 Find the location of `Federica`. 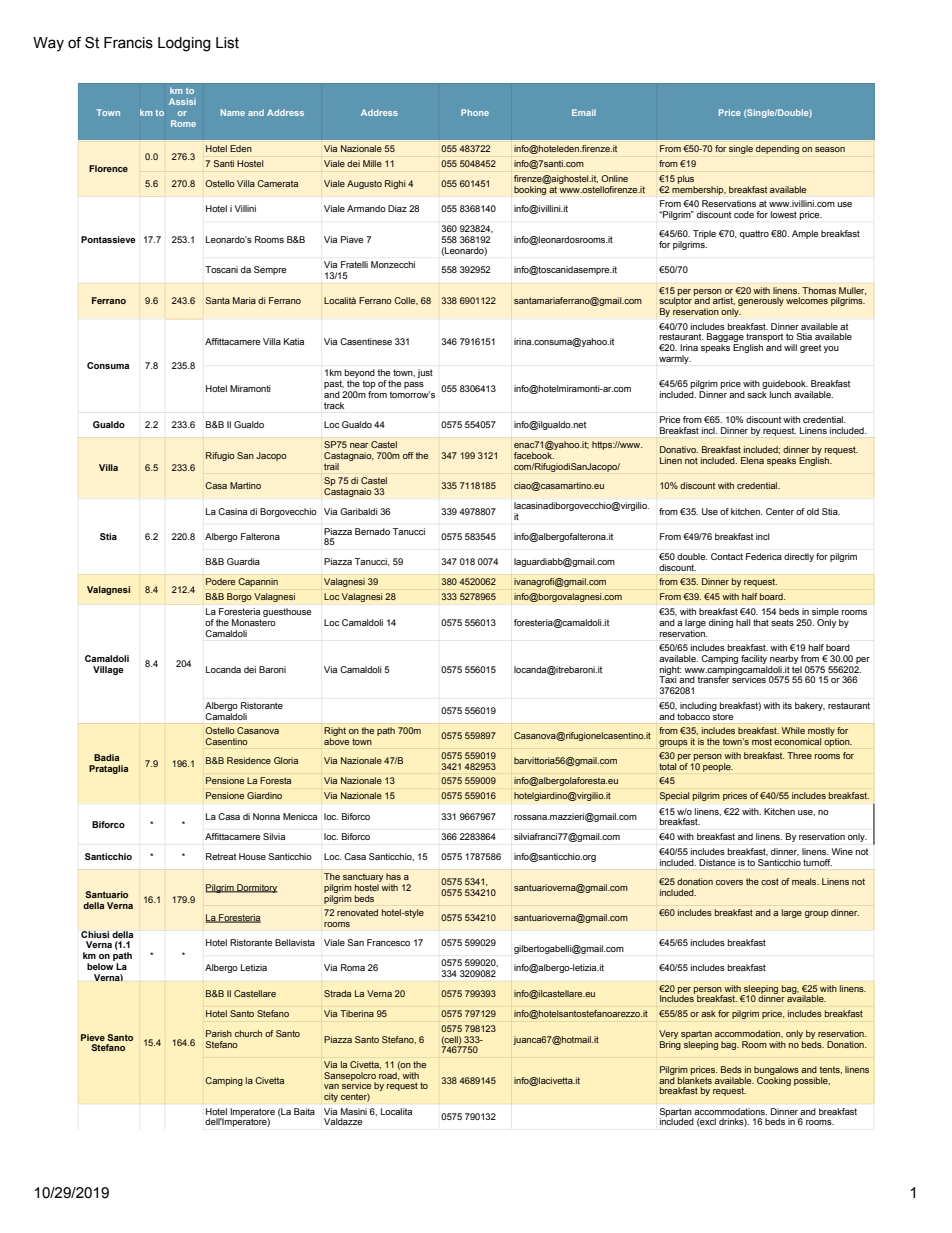

Federica is located at coordinates (764, 556).
